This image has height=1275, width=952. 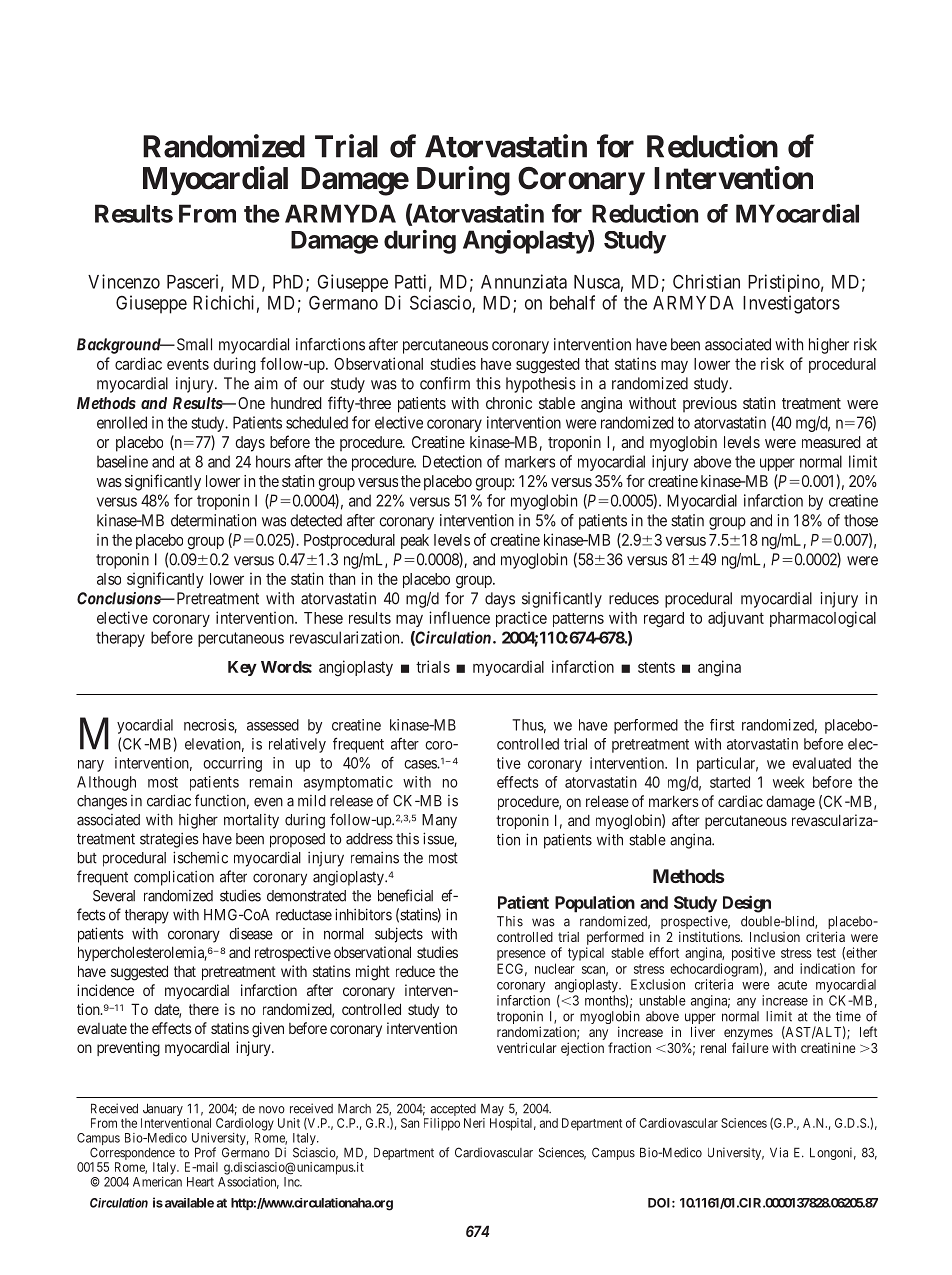 What do you see at coordinates (747, 904) in the image?
I see `Design` at bounding box center [747, 904].
